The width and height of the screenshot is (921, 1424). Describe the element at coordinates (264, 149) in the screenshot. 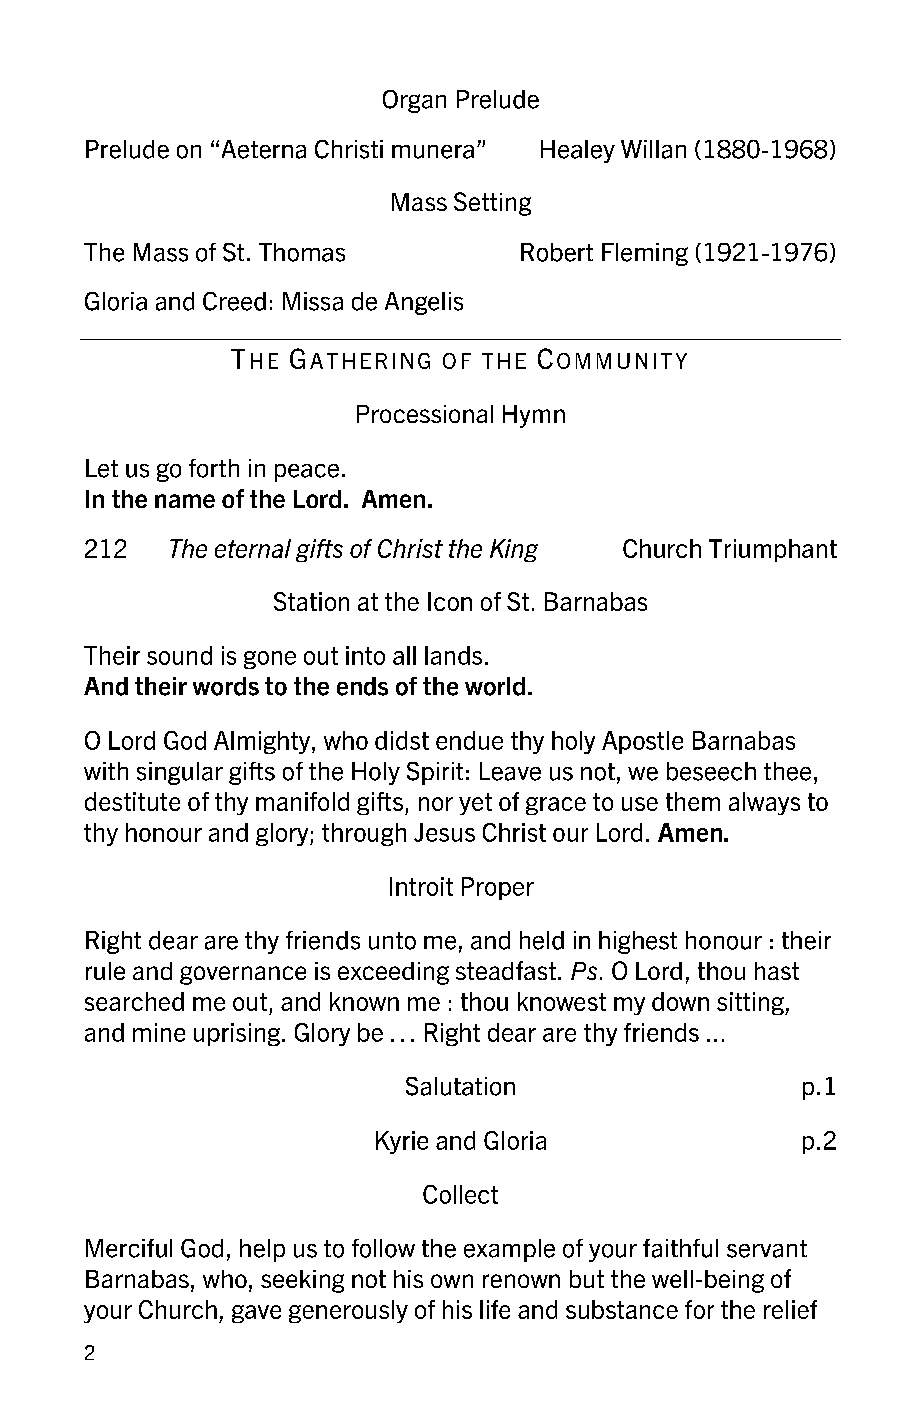

I see `Aeterna` at that location.
